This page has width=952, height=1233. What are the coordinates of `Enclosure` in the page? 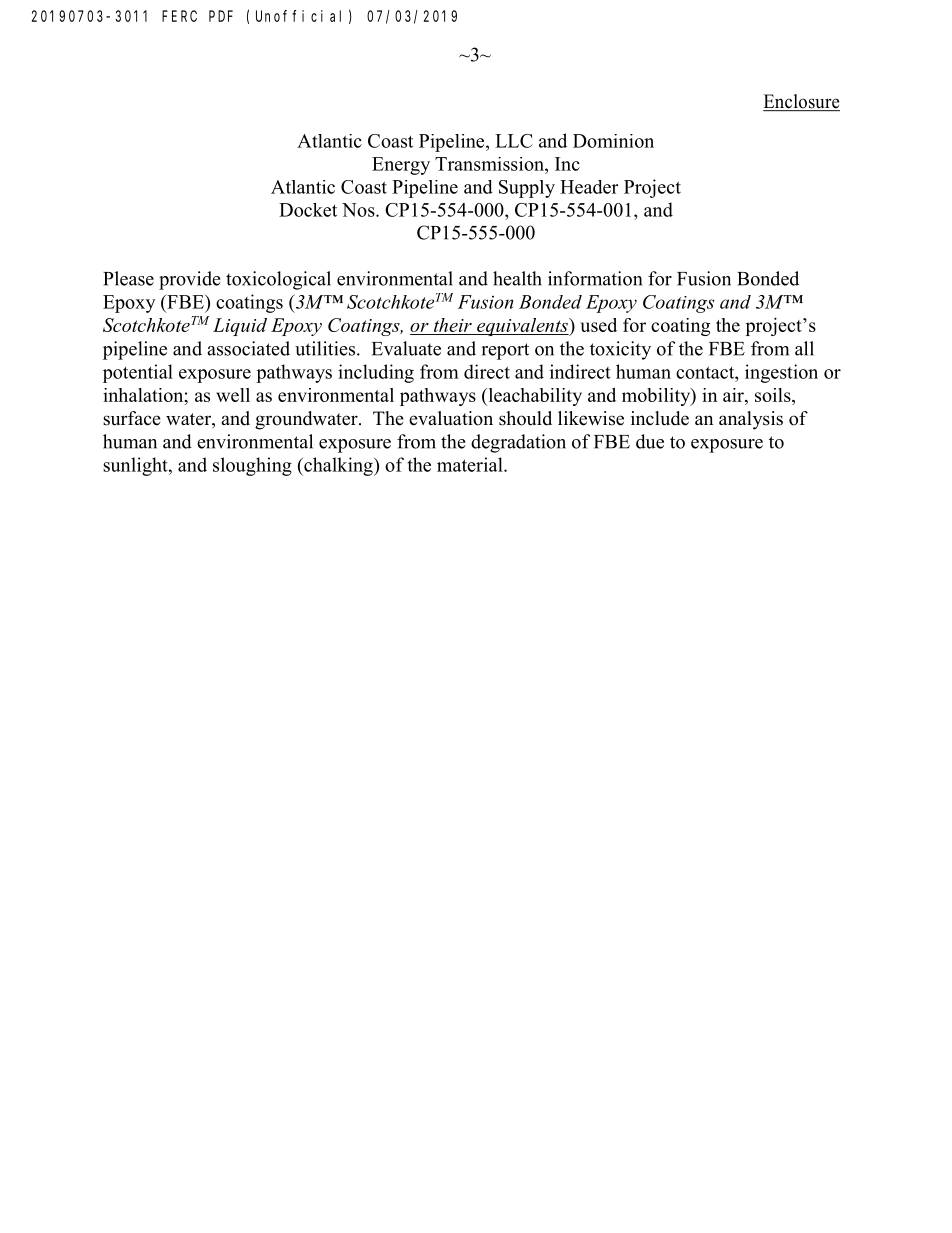 It's located at (801, 102).
